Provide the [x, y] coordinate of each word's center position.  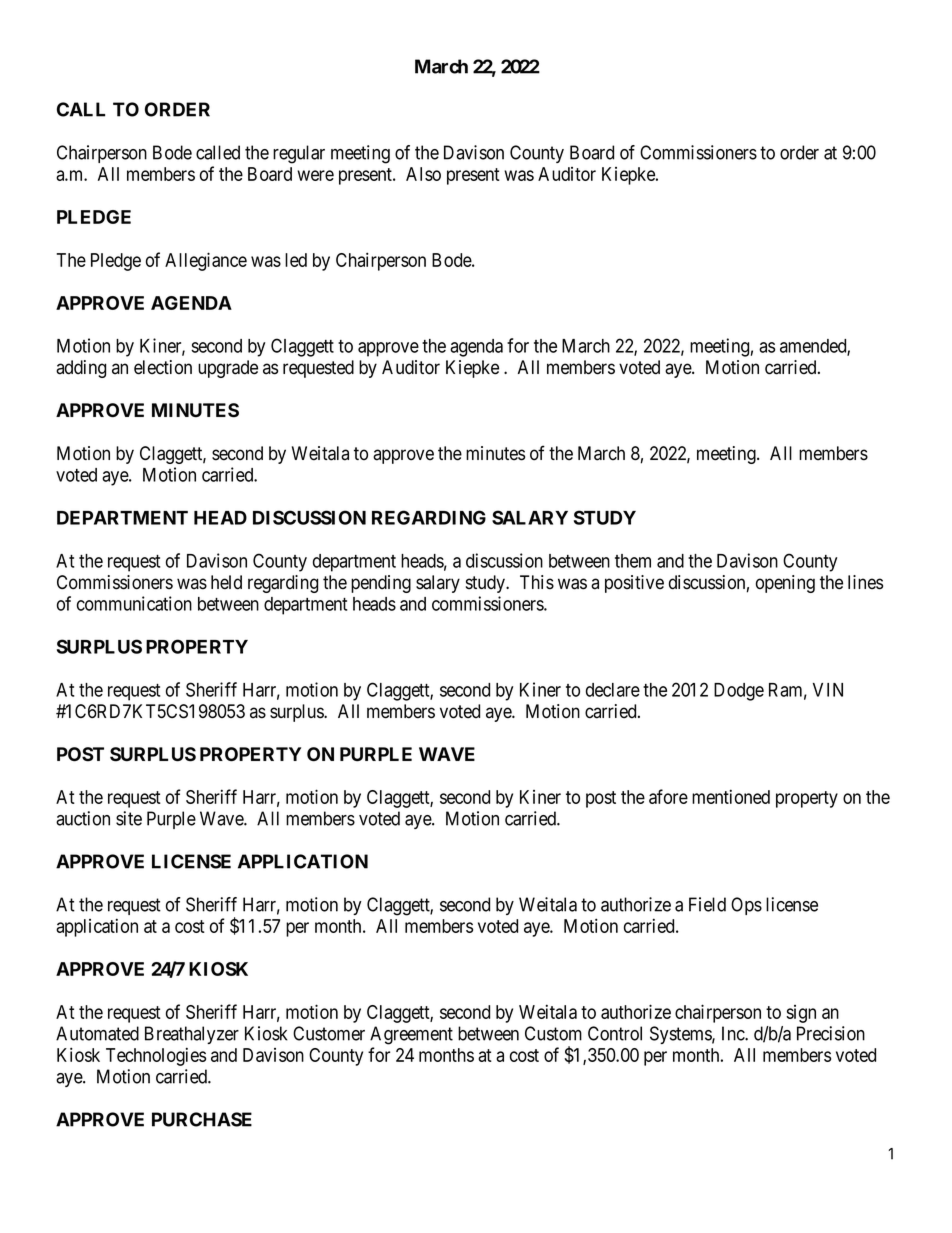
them [633, 561]
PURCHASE [202, 1119]
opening [785, 584]
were [315, 175]
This [537, 582]
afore [668, 796]
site [129, 818]
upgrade [228, 369]
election [163, 367]
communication [134, 603]
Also [423, 174]
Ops [746, 906]
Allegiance [206, 261]
